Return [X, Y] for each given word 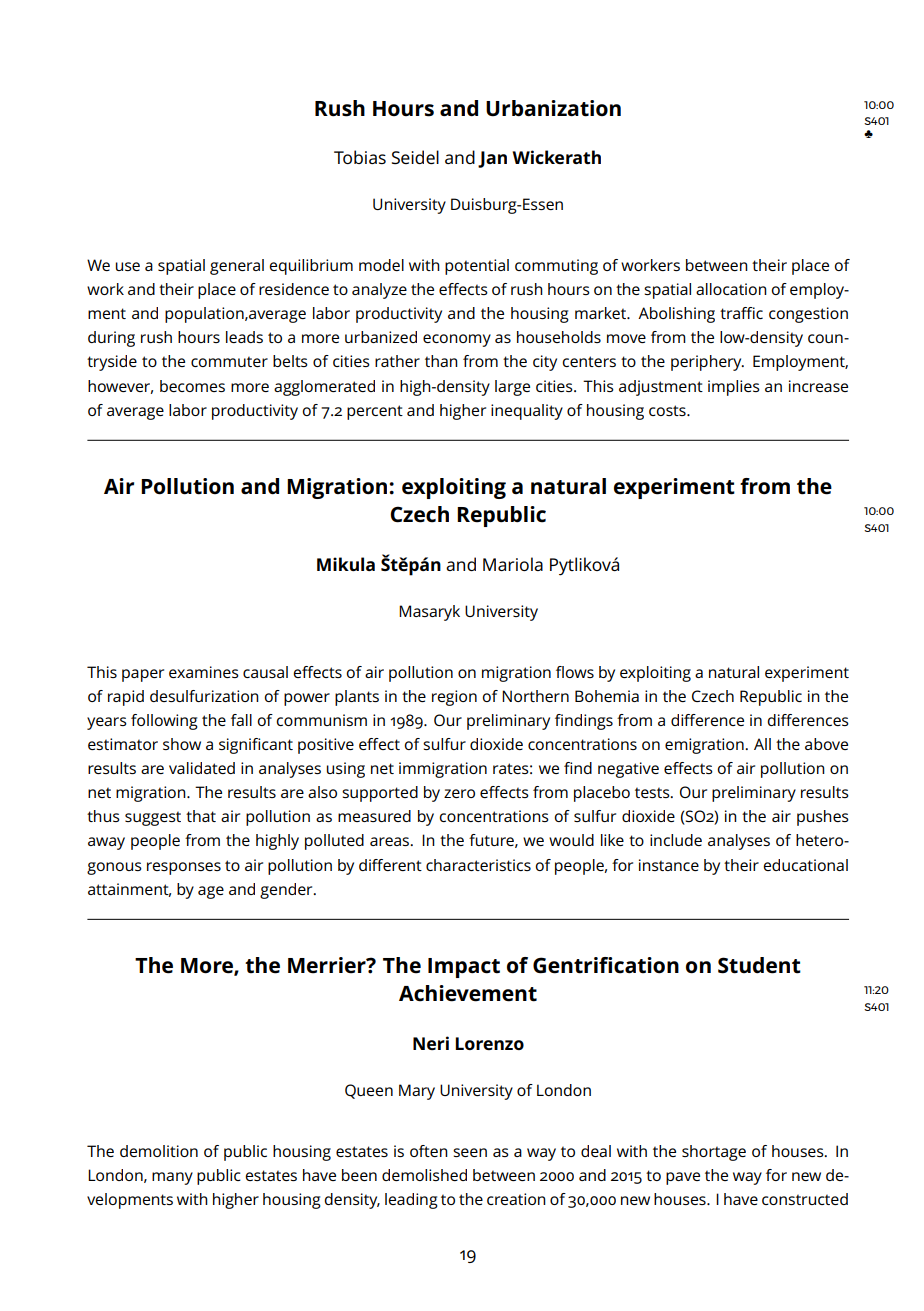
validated [202, 768]
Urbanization [553, 108]
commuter [229, 362]
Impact [464, 968]
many [172, 1178]
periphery [707, 363]
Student [759, 965]
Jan [492, 159]
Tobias [360, 157]
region [454, 698]
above [826, 744]
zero [459, 793]
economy [457, 340]
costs [668, 410]
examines [204, 672]
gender [287, 891]
